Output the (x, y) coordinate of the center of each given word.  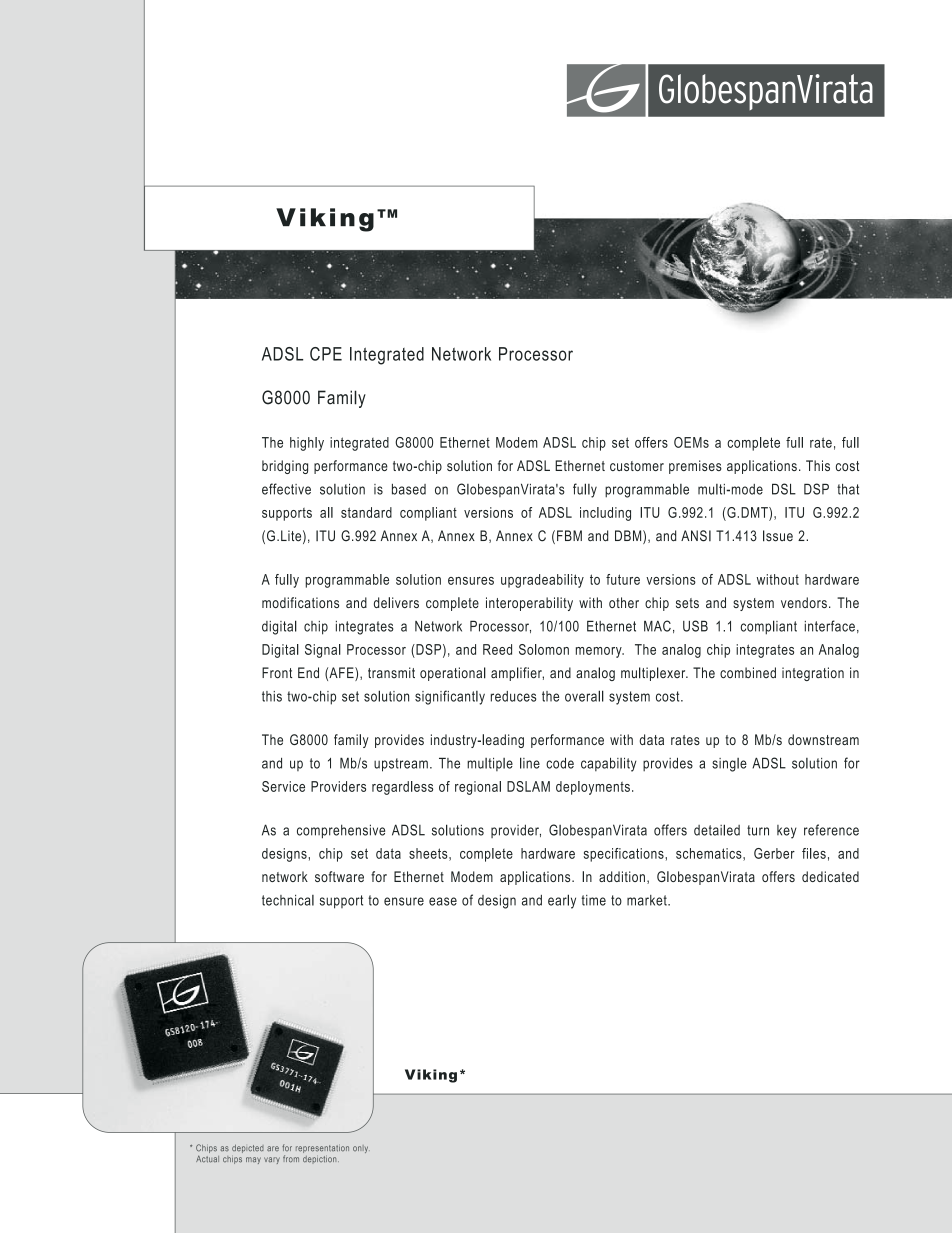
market (648, 900)
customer (637, 466)
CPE (326, 354)
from (291, 1159)
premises (695, 467)
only (361, 1149)
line (530, 763)
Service (283, 786)
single (729, 765)
